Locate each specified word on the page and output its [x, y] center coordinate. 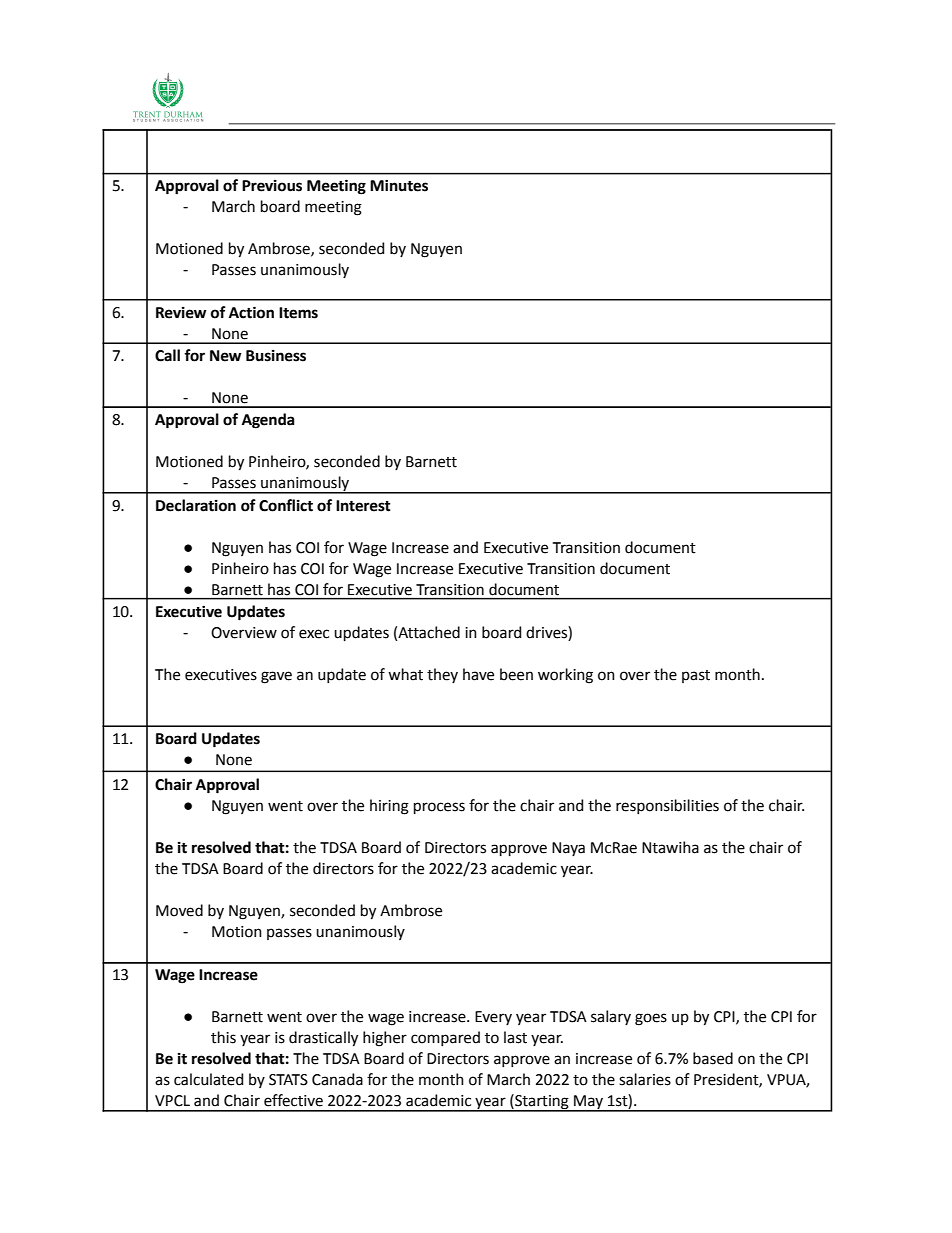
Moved [179, 910]
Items [298, 313]
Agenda [268, 421]
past [696, 676]
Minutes [399, 185]
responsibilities [667, 806]
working [565, 676]
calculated [208, 1079]
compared [445, 1038]
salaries [645, 1079]
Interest [363, 506]
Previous [272, 186]
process [439, 808]
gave [276, 677]
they [442, 675]
